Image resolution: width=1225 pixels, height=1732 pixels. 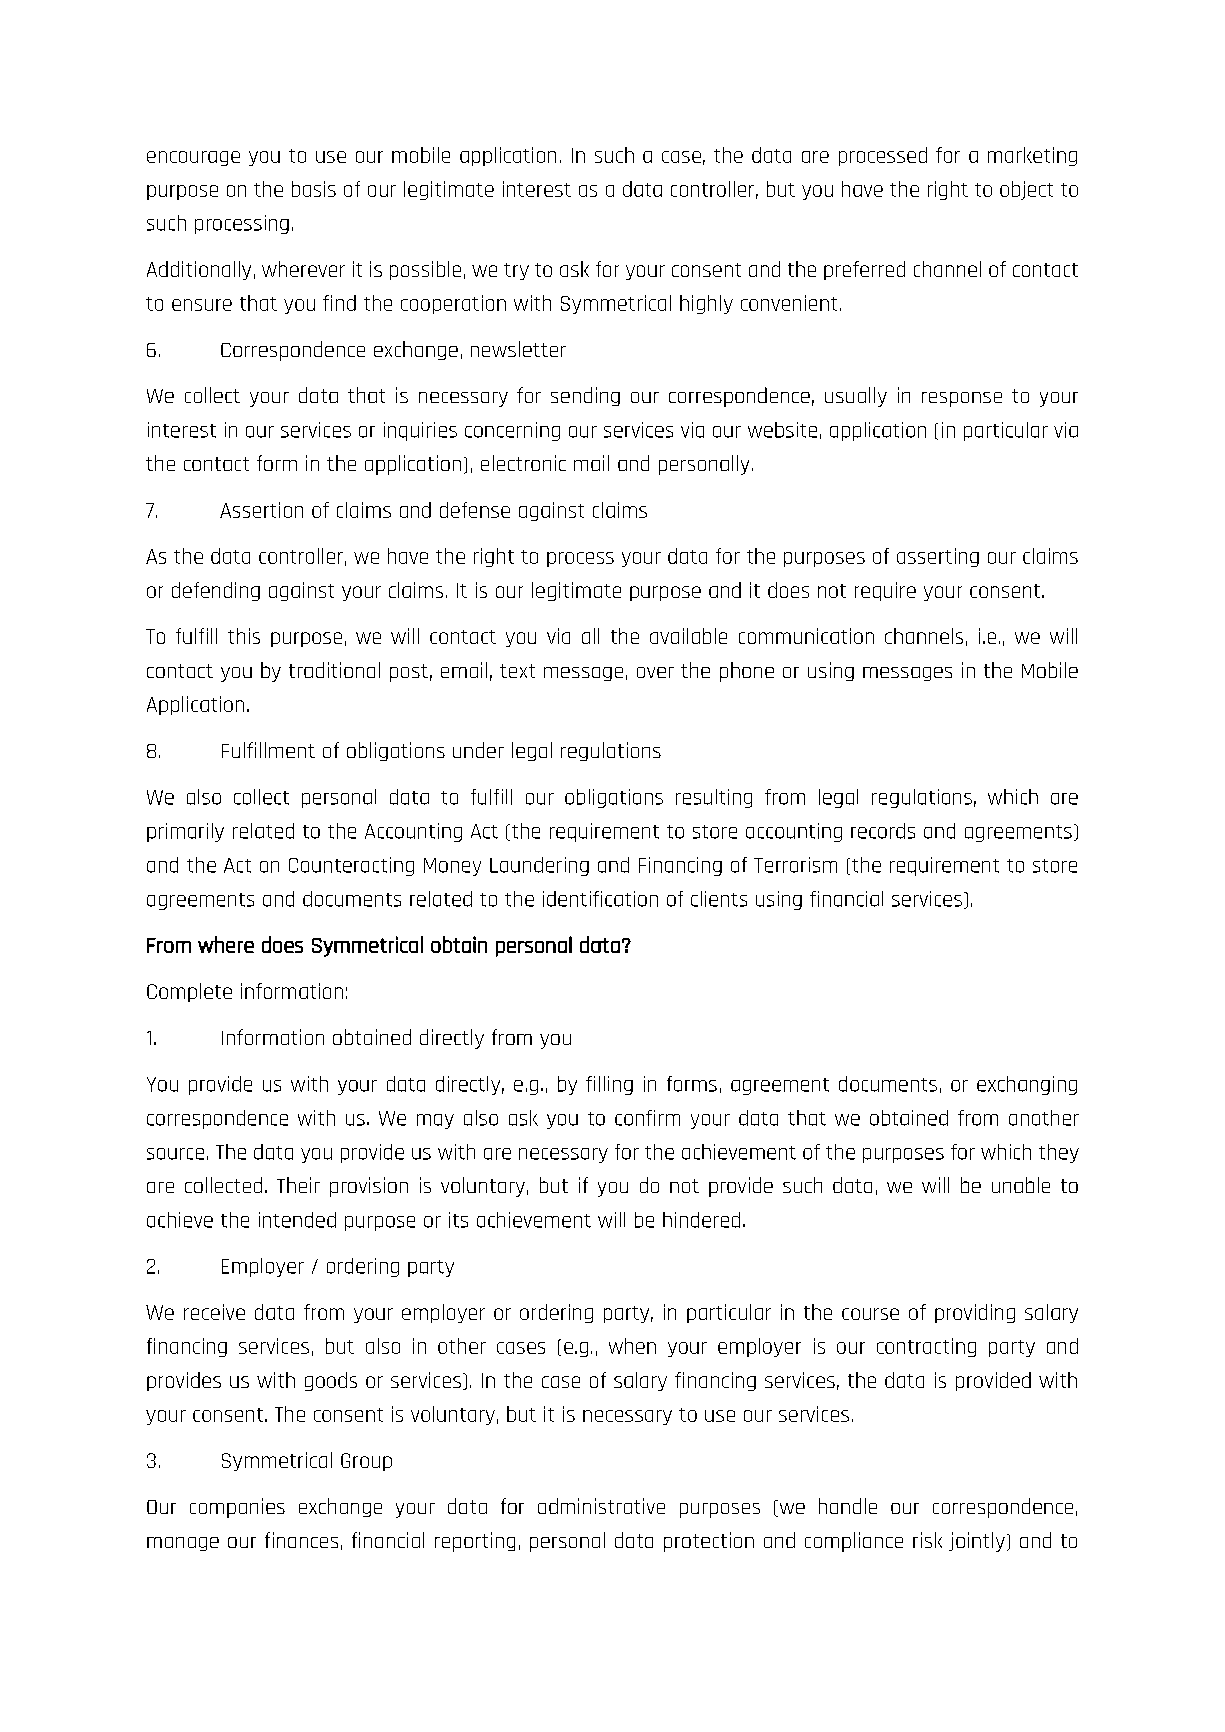 I want to click on this, so click(x=244, y=636).
